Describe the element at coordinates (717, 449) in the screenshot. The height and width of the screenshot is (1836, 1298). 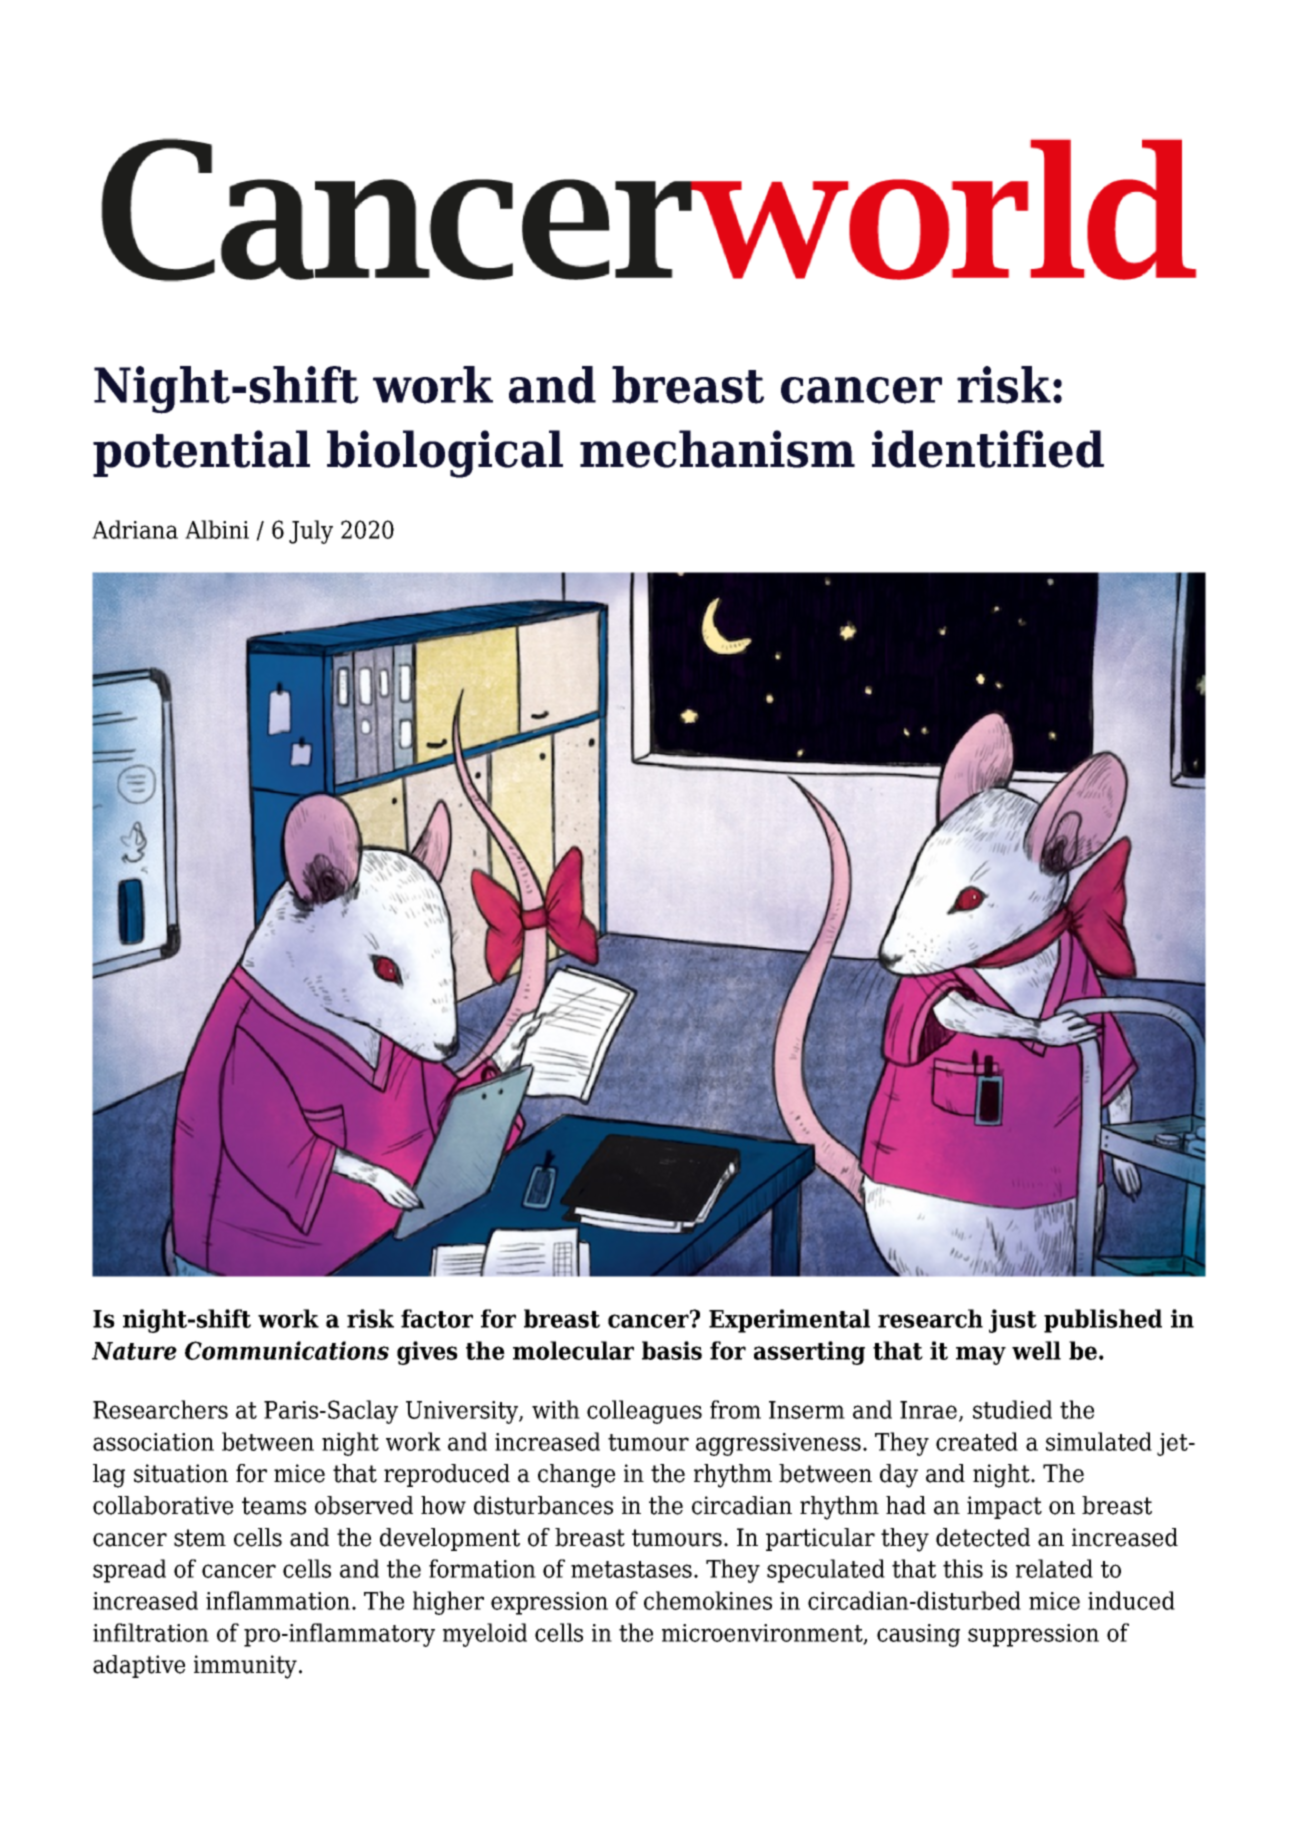
I see `mechanism` at that location.
